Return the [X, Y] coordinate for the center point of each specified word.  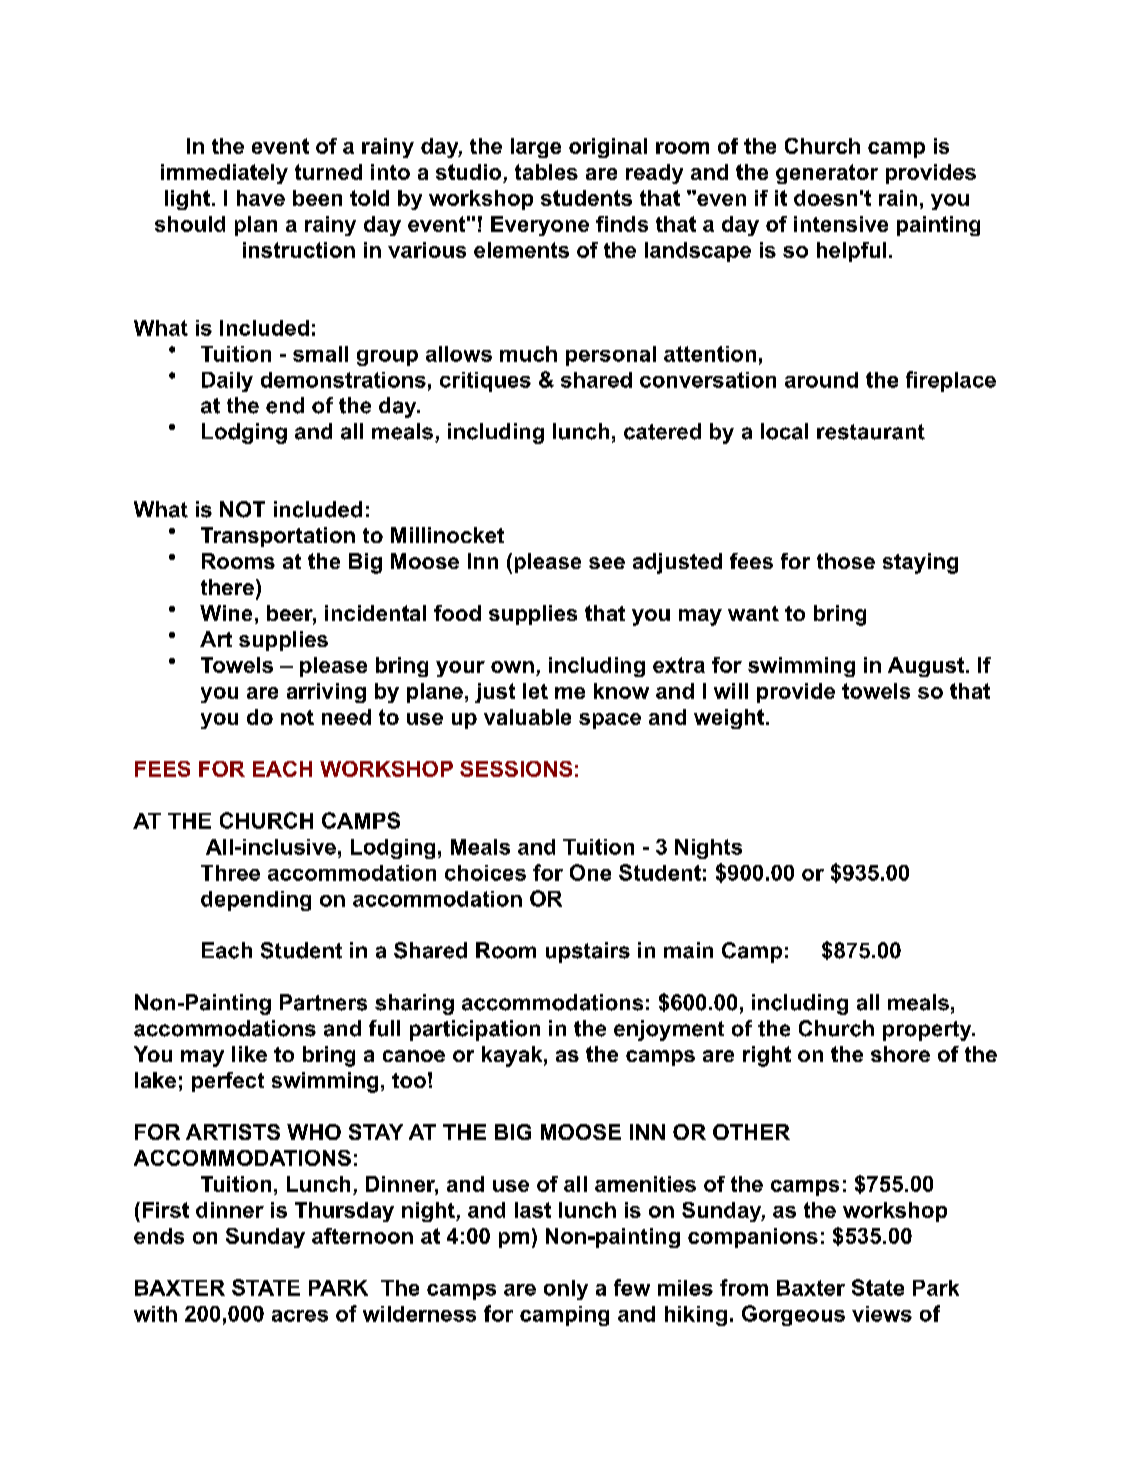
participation [475, 1030]
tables [546, 172]
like [249, 1054]
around [821, 380]
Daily [227, 382]
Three [230, 873]
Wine [226, 613]
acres [300, 1316]
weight [729, 719]
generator [827, 174]
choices [485, 873]
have [261, 198]
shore [900, 1054]
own [512, 667]
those [846, 561]
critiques [485, 382]
